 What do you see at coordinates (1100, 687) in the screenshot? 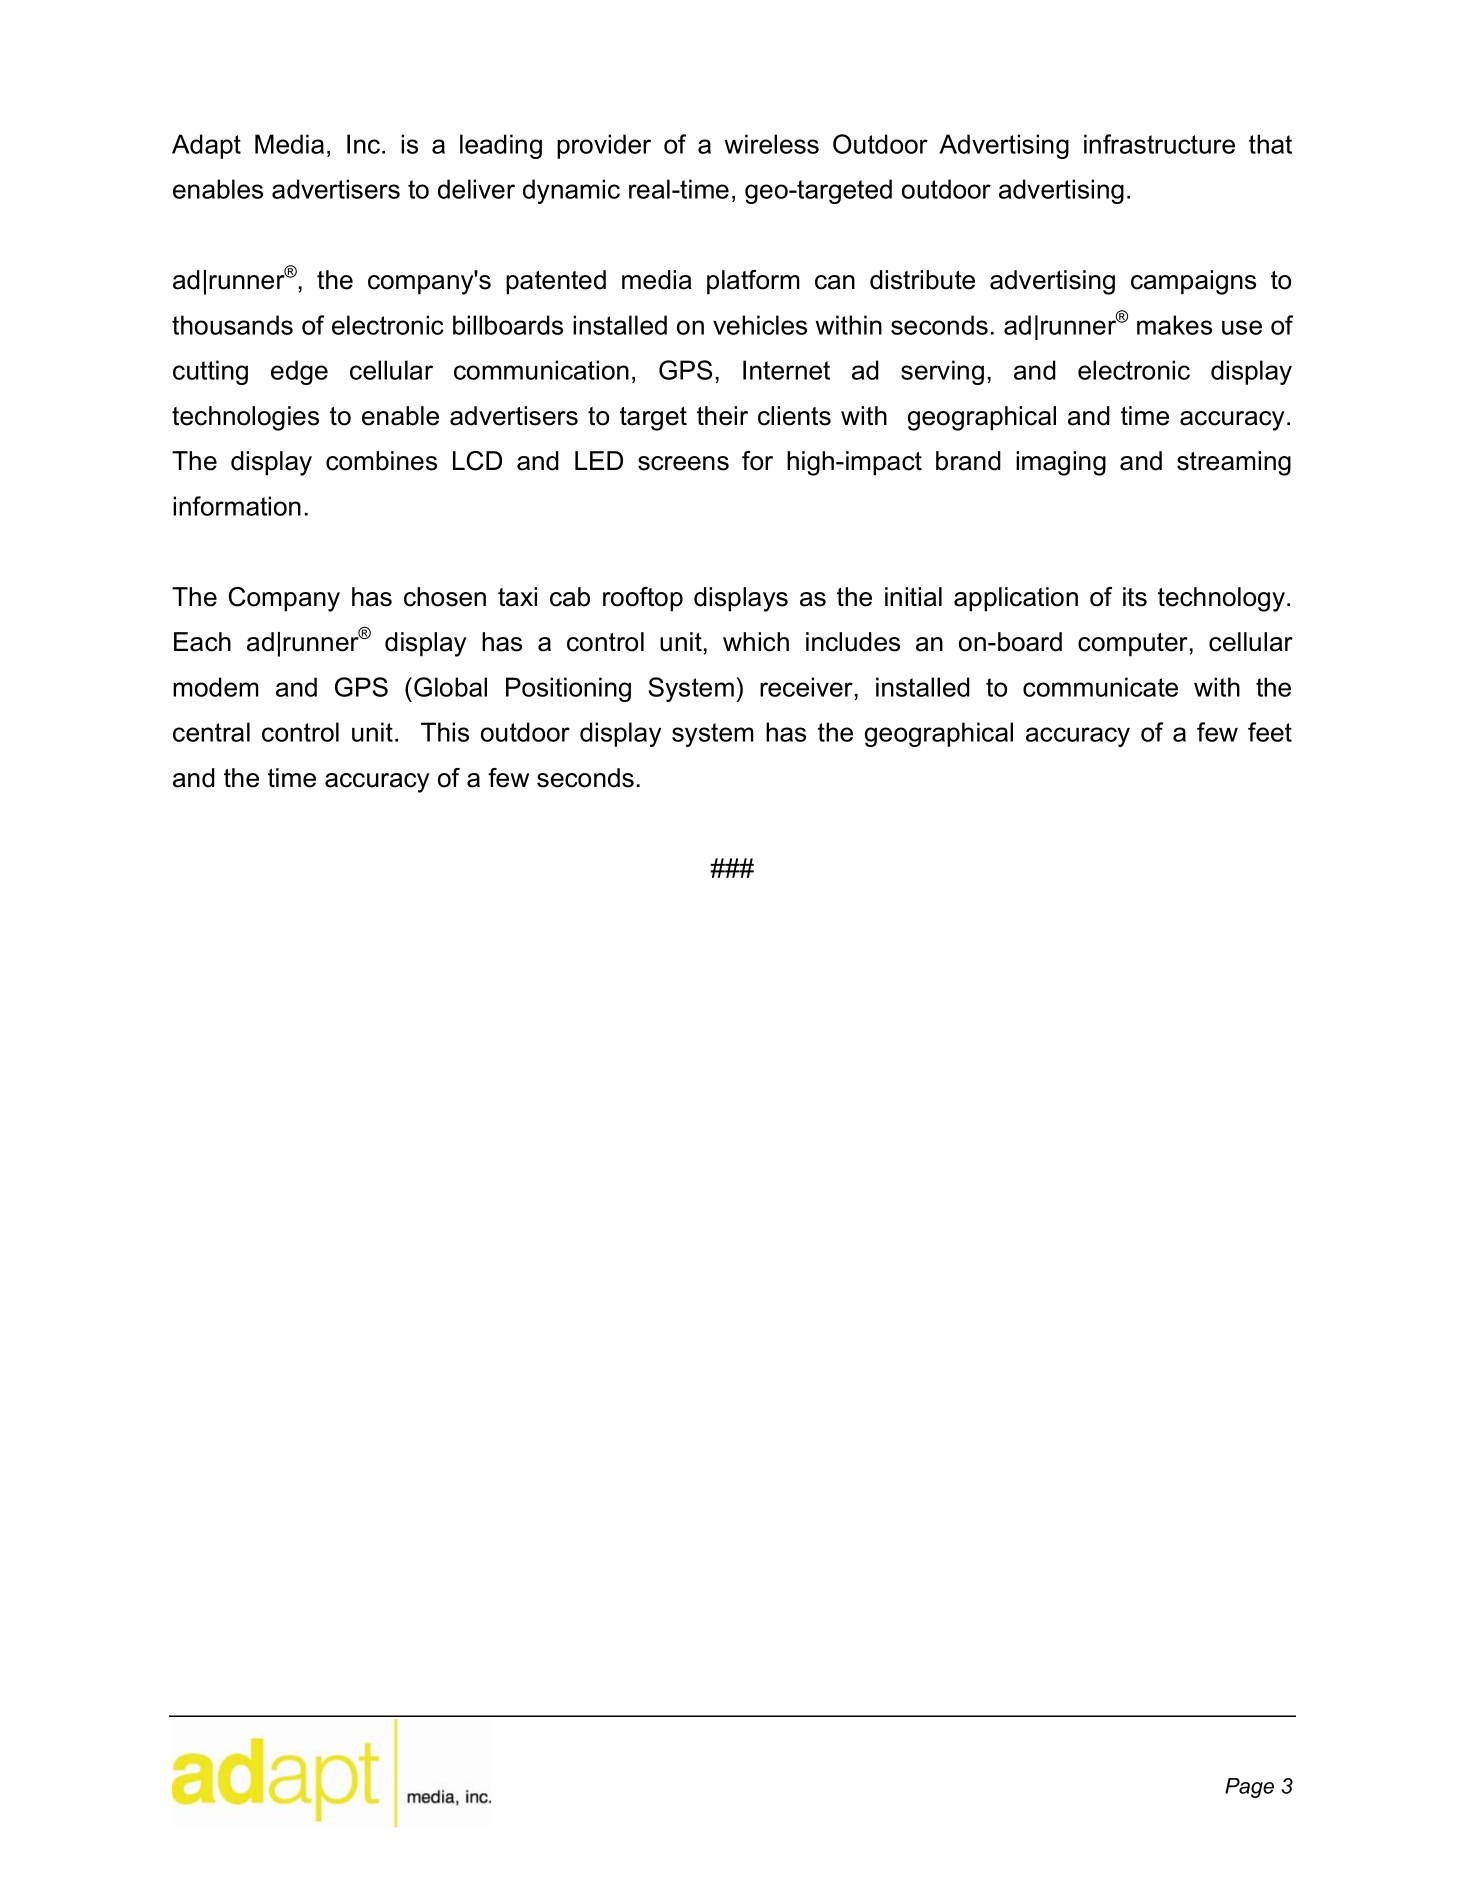
I see `communicate` at bounding box center [1100, 687].
